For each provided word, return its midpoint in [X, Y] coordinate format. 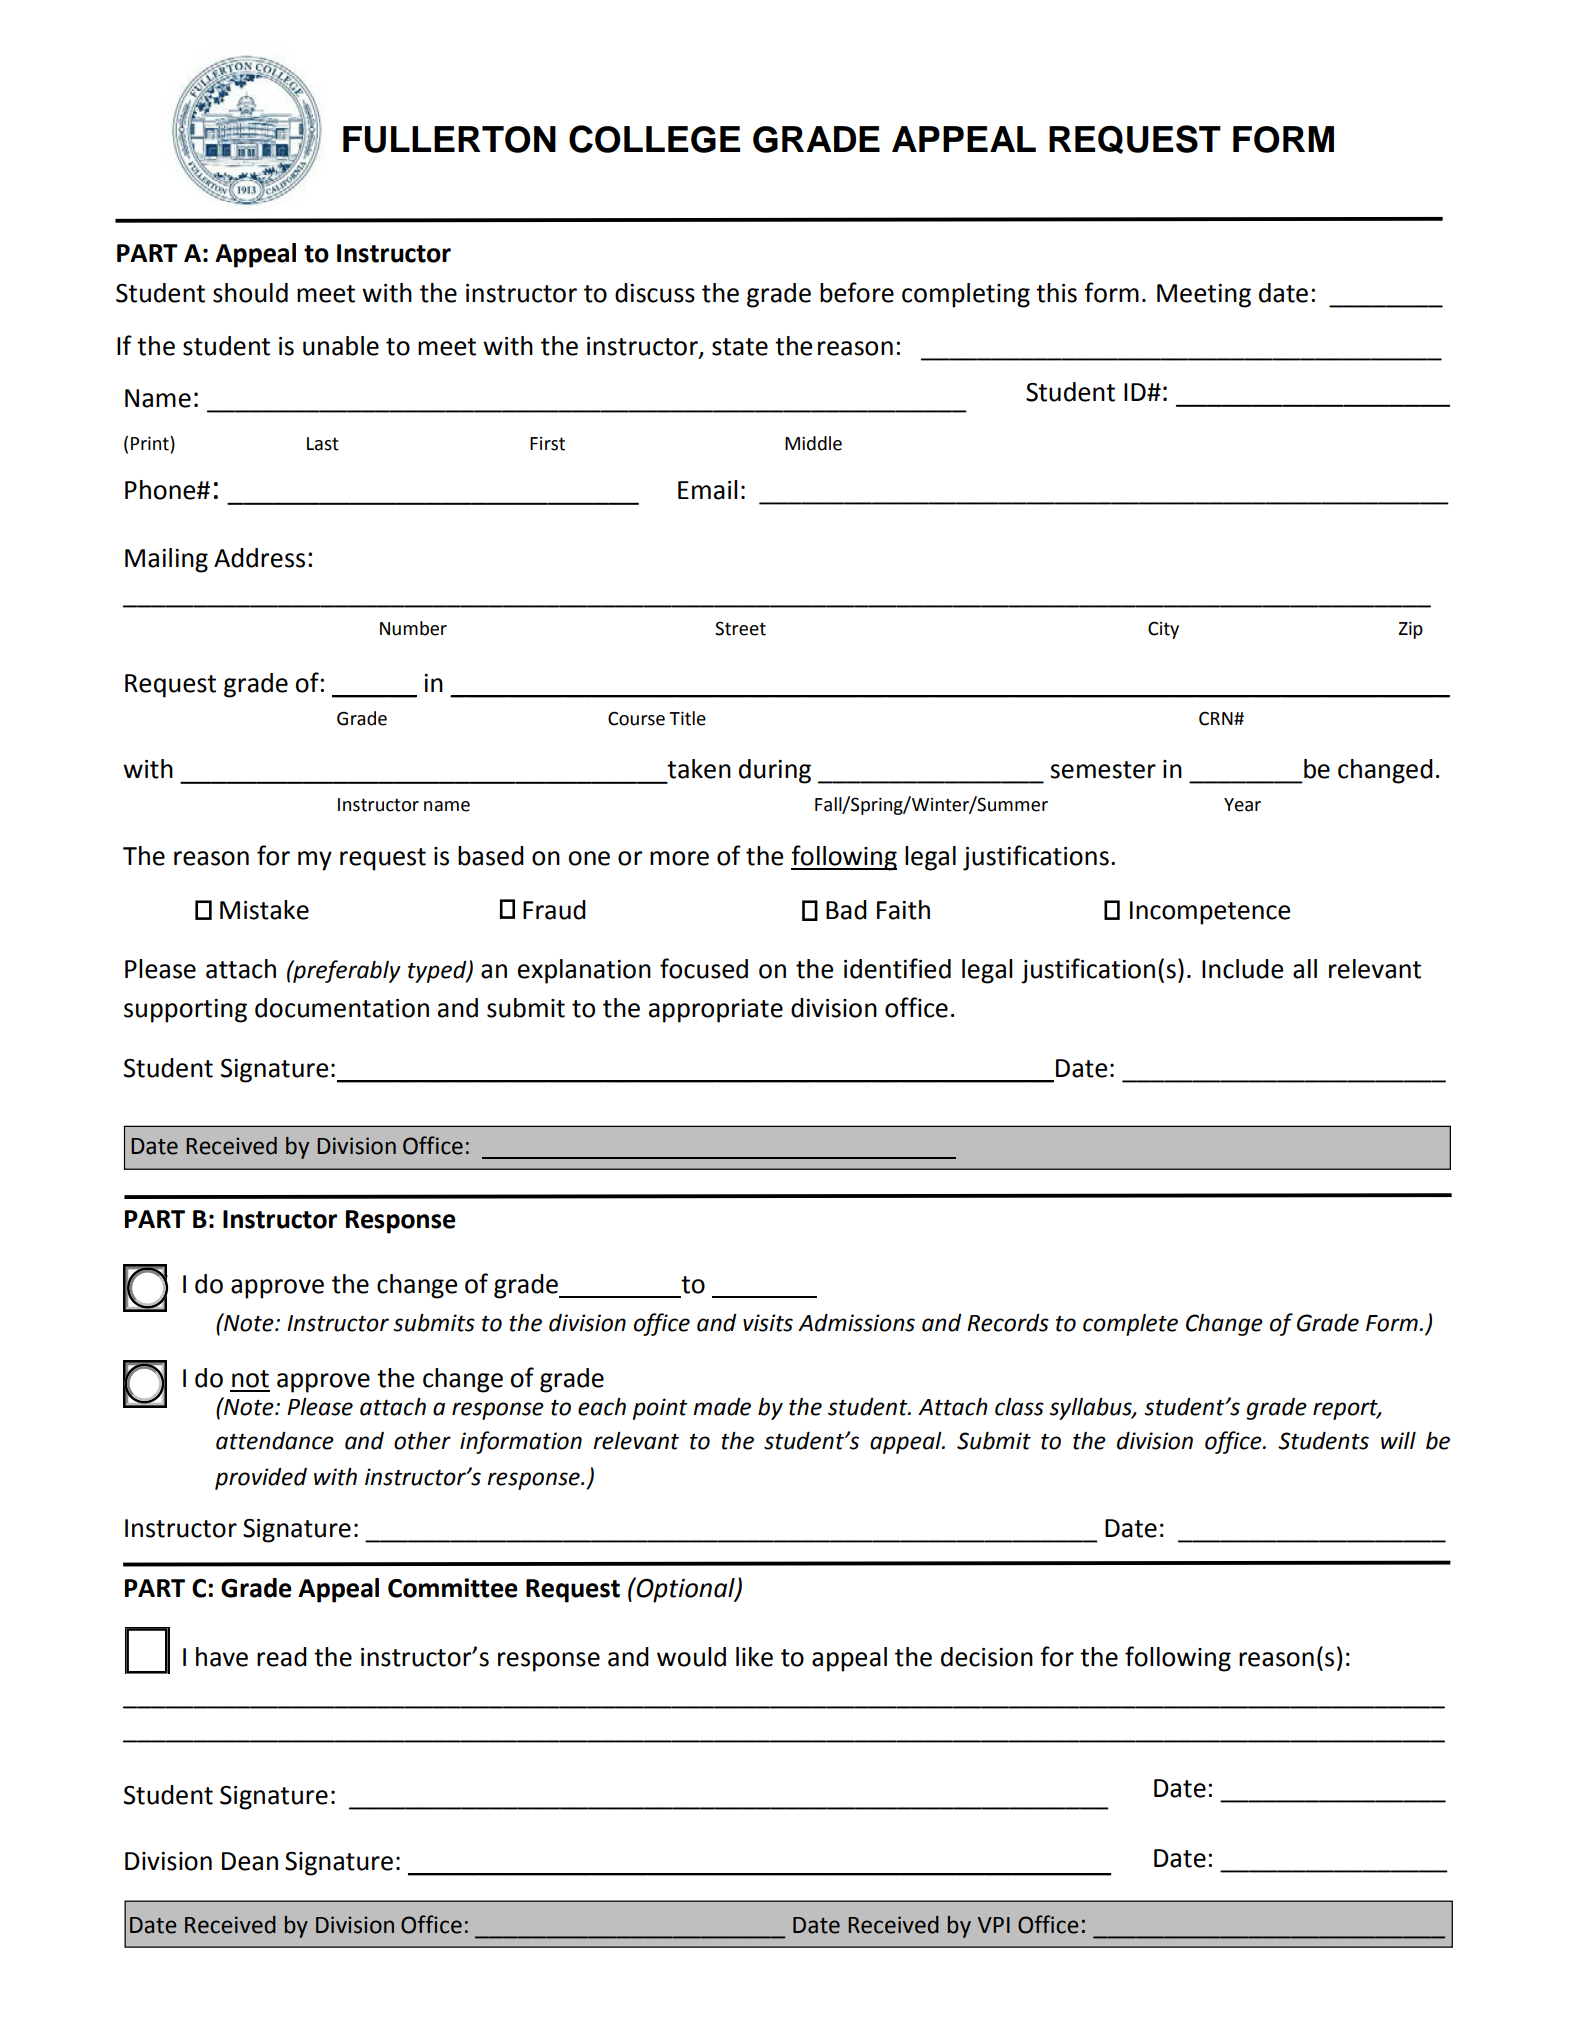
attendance [275, 1441]
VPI [994, 1925]
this [1056, 293]
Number [413, 628]
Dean [250, 1861]
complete [1130, 1325]
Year [1242, 805]
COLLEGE [654, 139]
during [775, 771]
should [250, 293]
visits [768, 1323]
